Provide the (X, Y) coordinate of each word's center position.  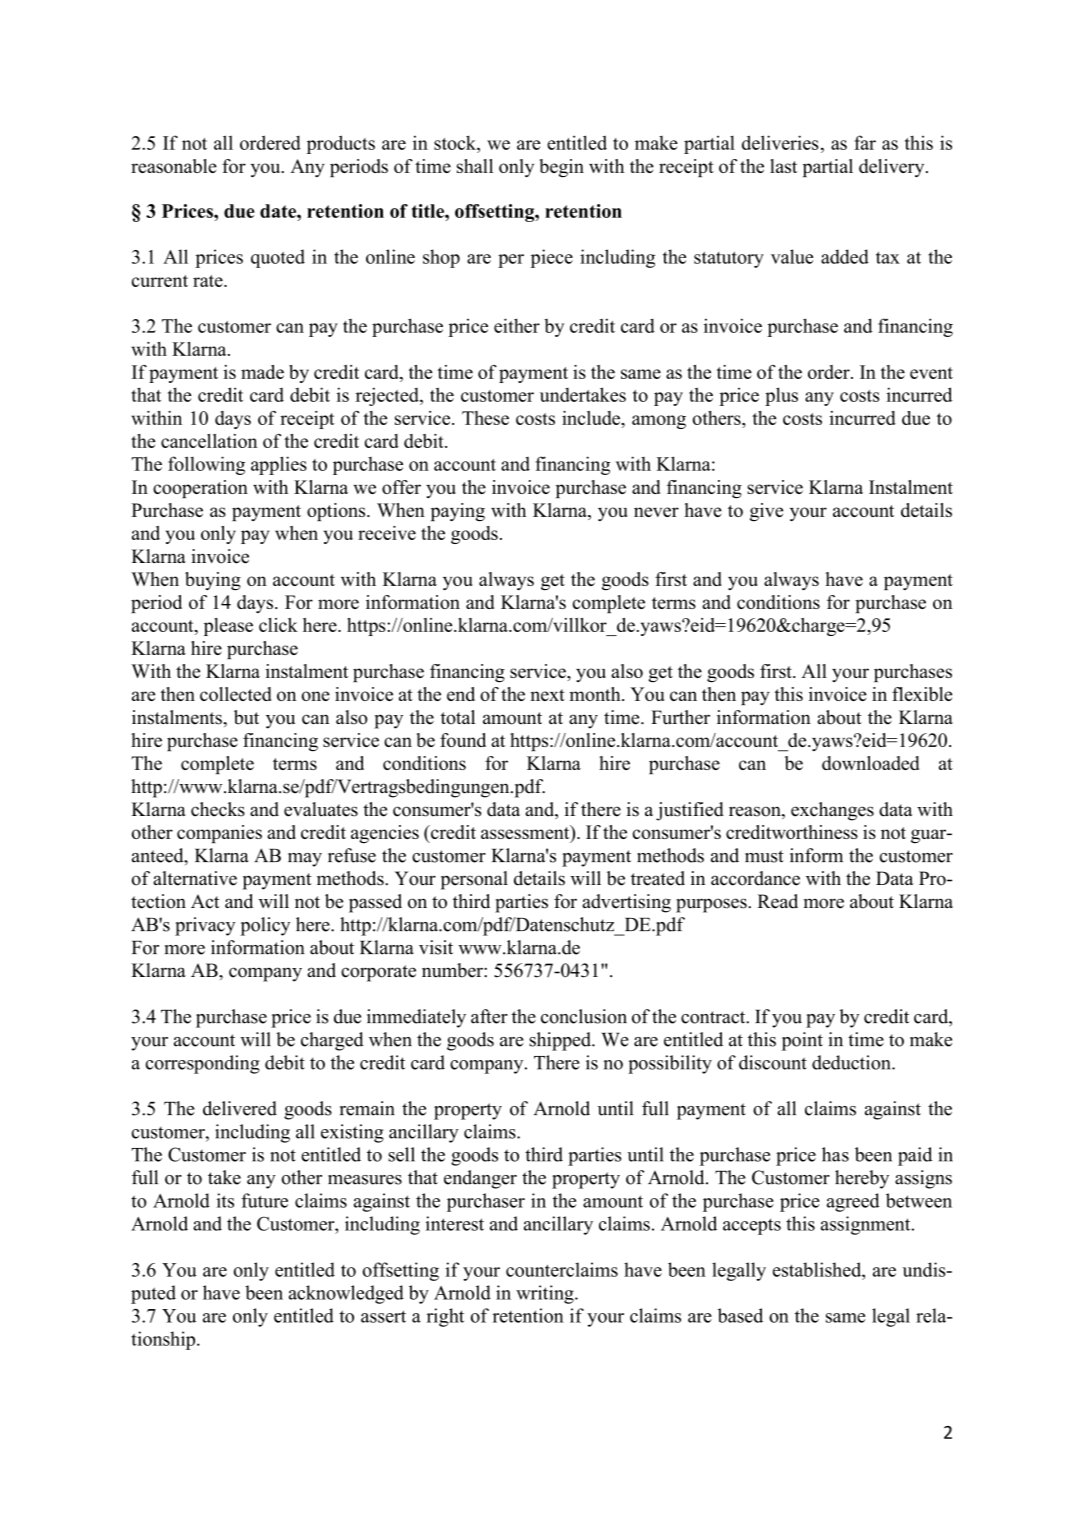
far (865, 142)
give (766, 512)
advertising (626, 903)
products (341, 144)
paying (458, 512)
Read (777, 901)
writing (546, 1294)
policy (265, 926)
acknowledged (346, 1294)
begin (561, 168)
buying (213, 581)
